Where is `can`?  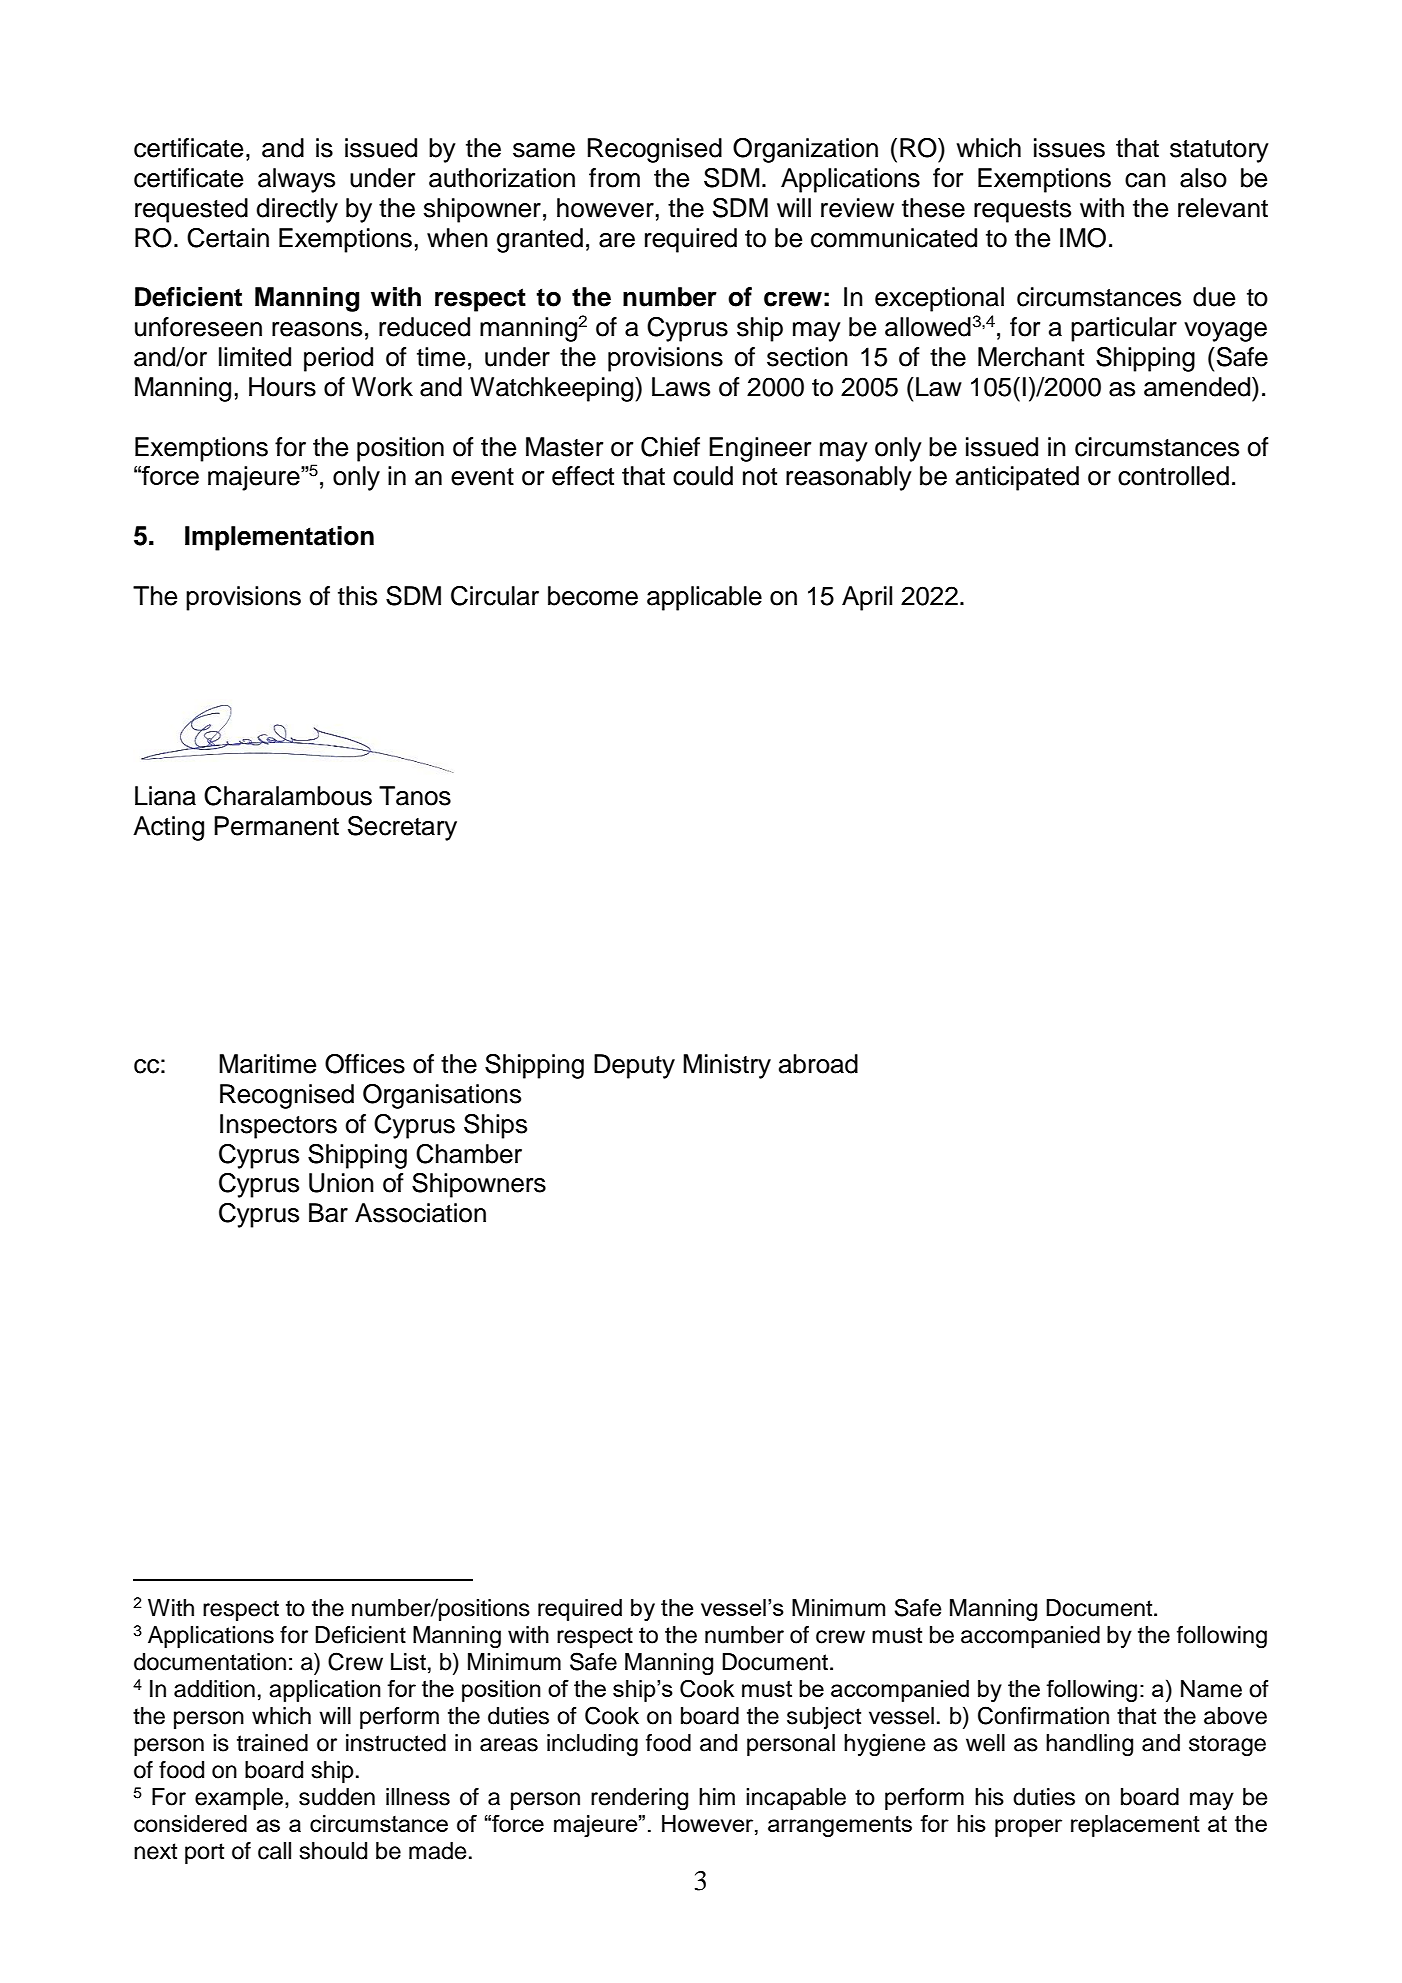
can is located at coordinates (1145, 180).
